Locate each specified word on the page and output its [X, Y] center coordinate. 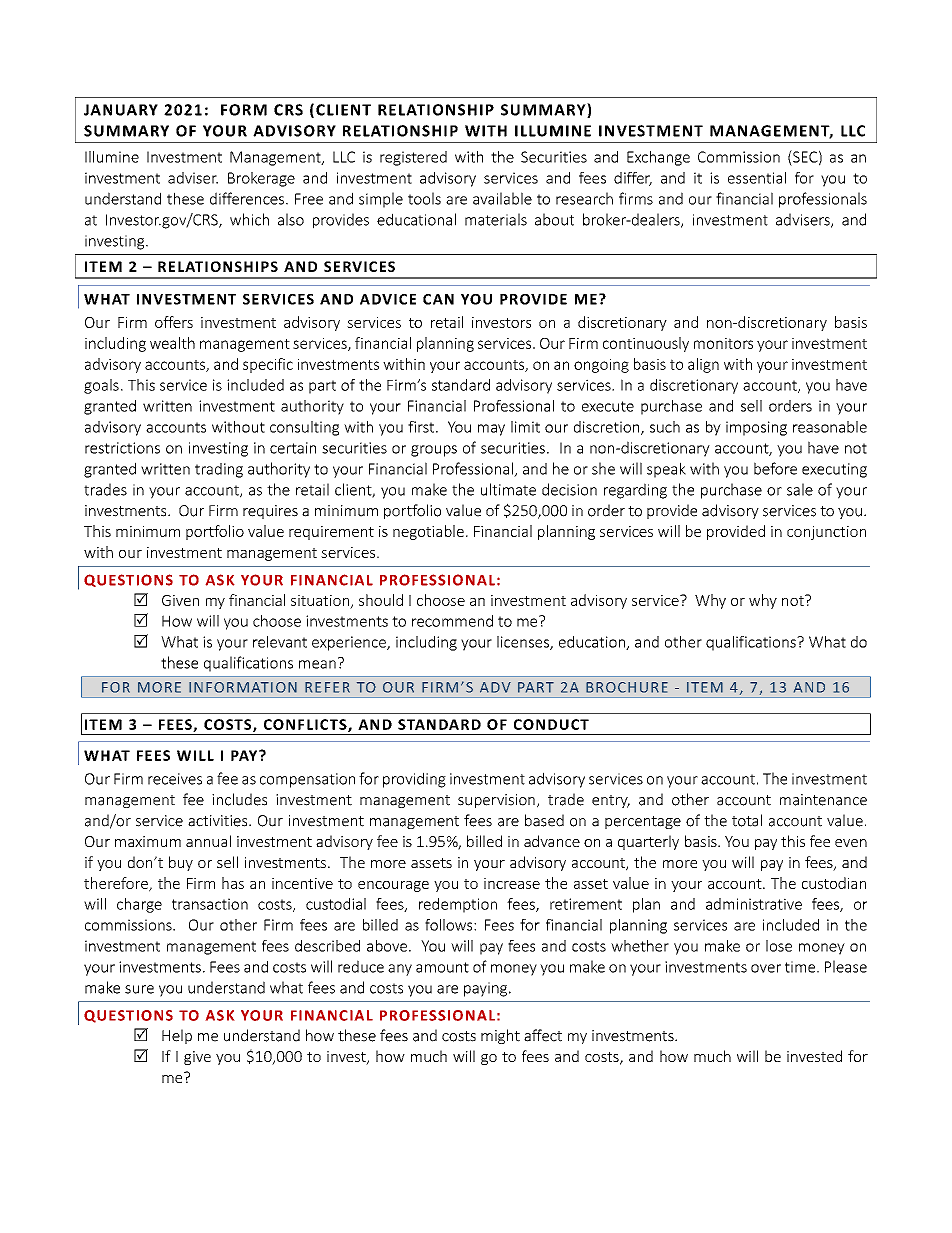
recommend [452, 621]
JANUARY [121, 110]
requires [270, 512]
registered [413, 158]
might [500, 1036]
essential [757, 178]
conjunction [826, 533]
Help [177, 1036]
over [766, 968]
